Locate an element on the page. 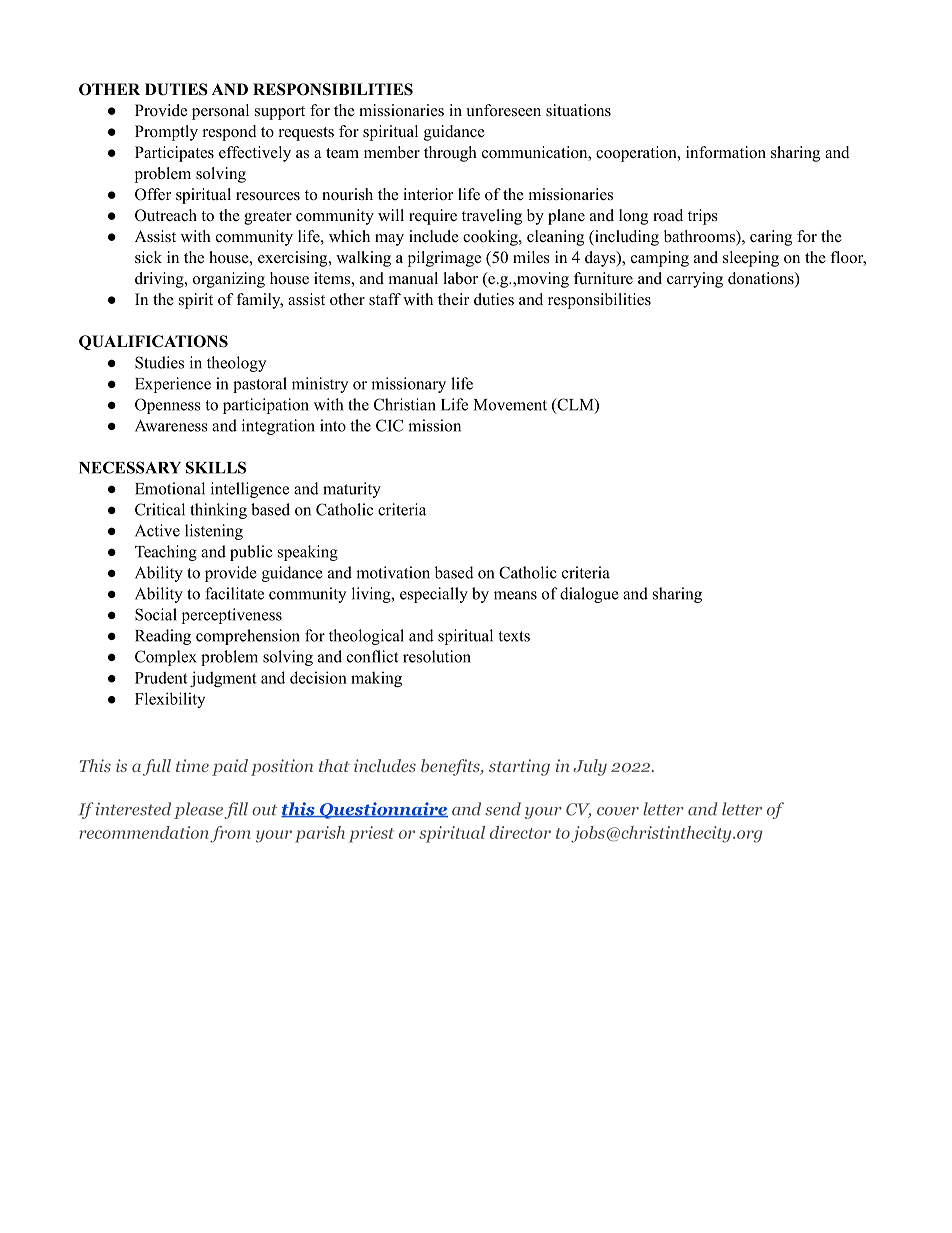 This document has width=952, height=1233. CLM is located at coordinates (575, 405).
